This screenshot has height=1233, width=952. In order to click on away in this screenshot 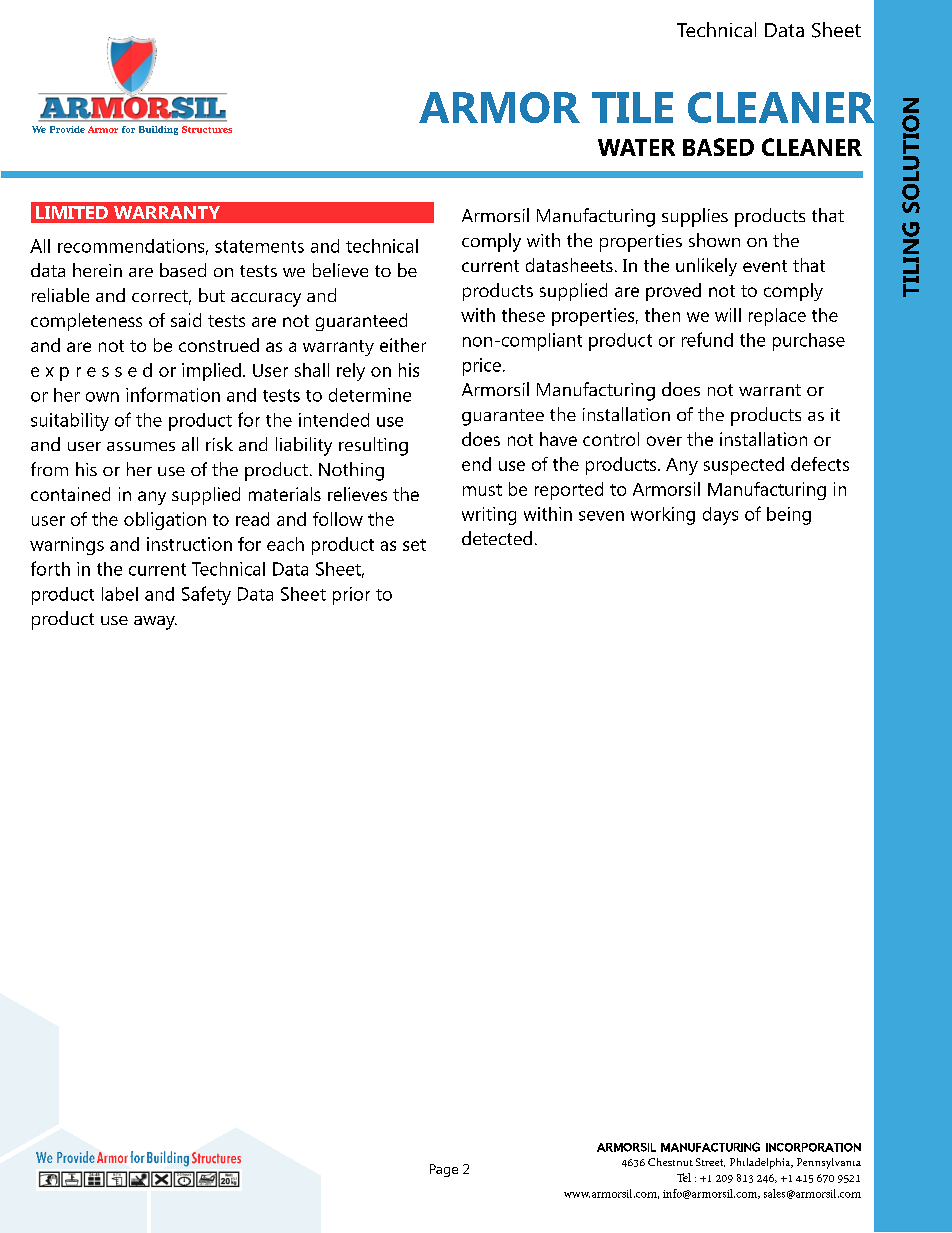, I will do `click(155, 623)`.
